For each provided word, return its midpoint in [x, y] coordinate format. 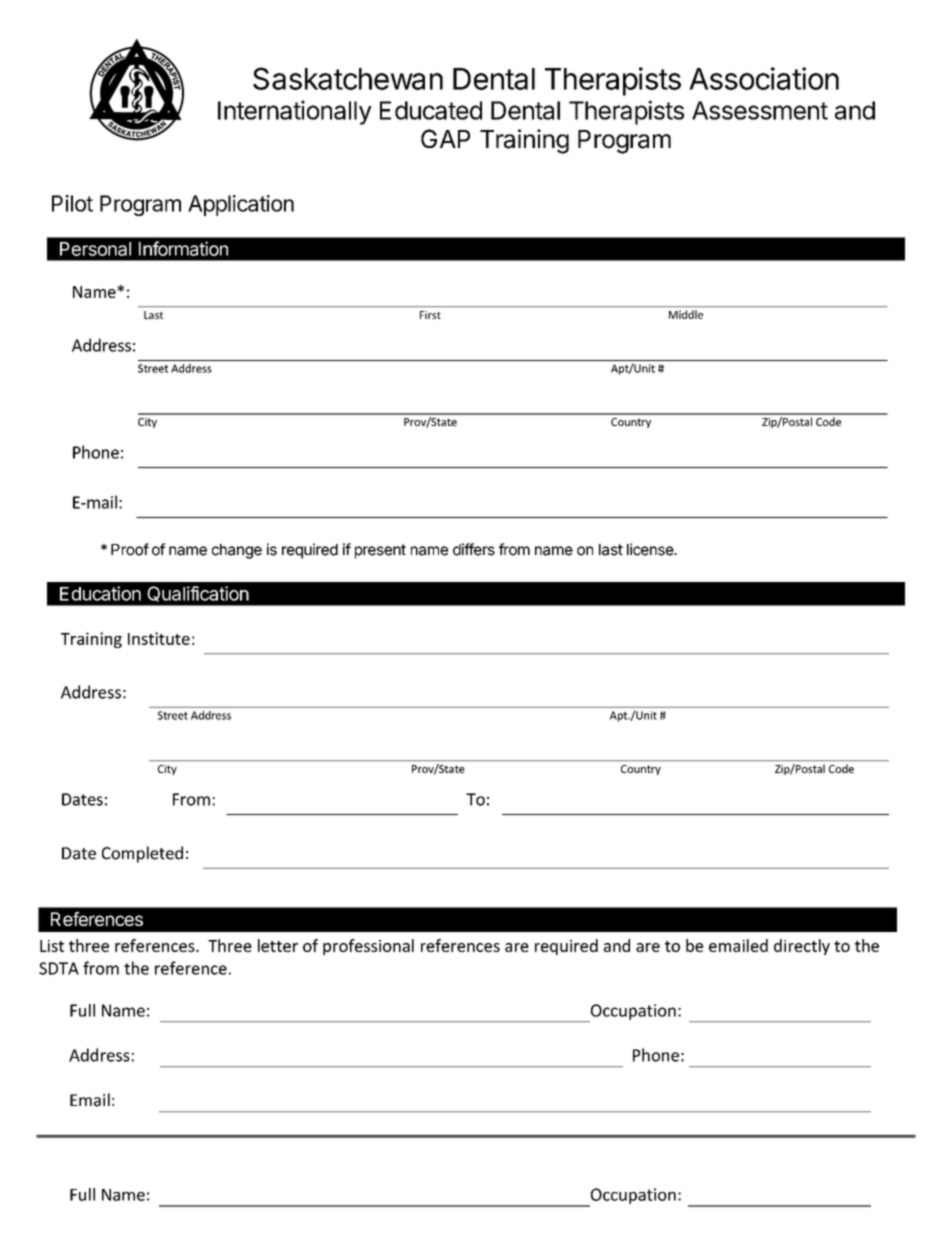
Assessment [760, 110]
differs [474, 549]
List [52, 946]
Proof [130, 549]
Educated [431, 110]
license [651, 549]
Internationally [295, 112]
